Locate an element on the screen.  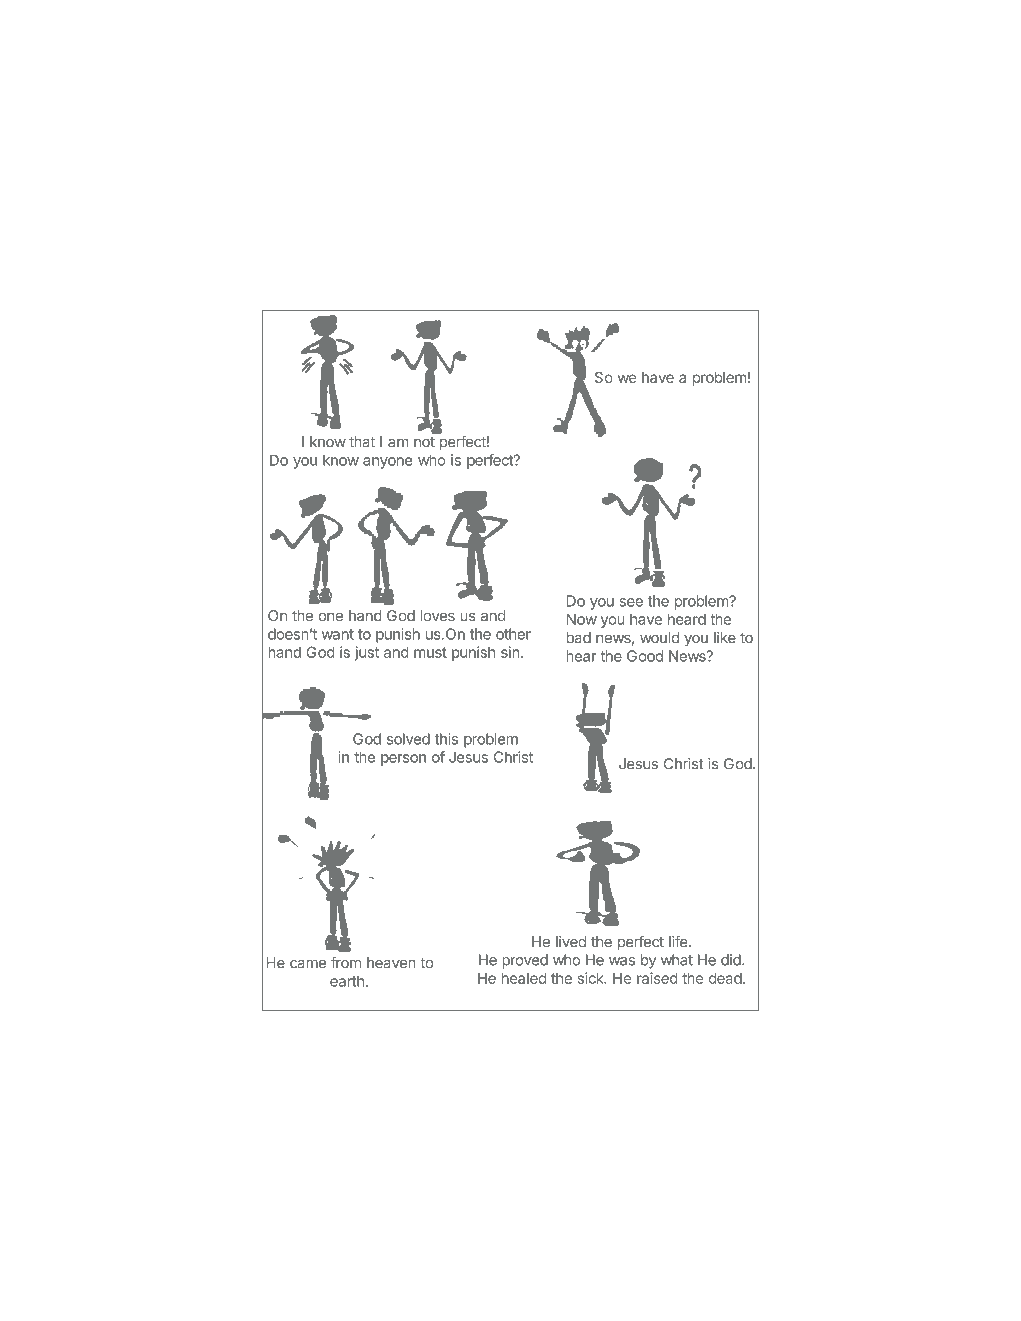
from is located at coordinates (346, 962).
